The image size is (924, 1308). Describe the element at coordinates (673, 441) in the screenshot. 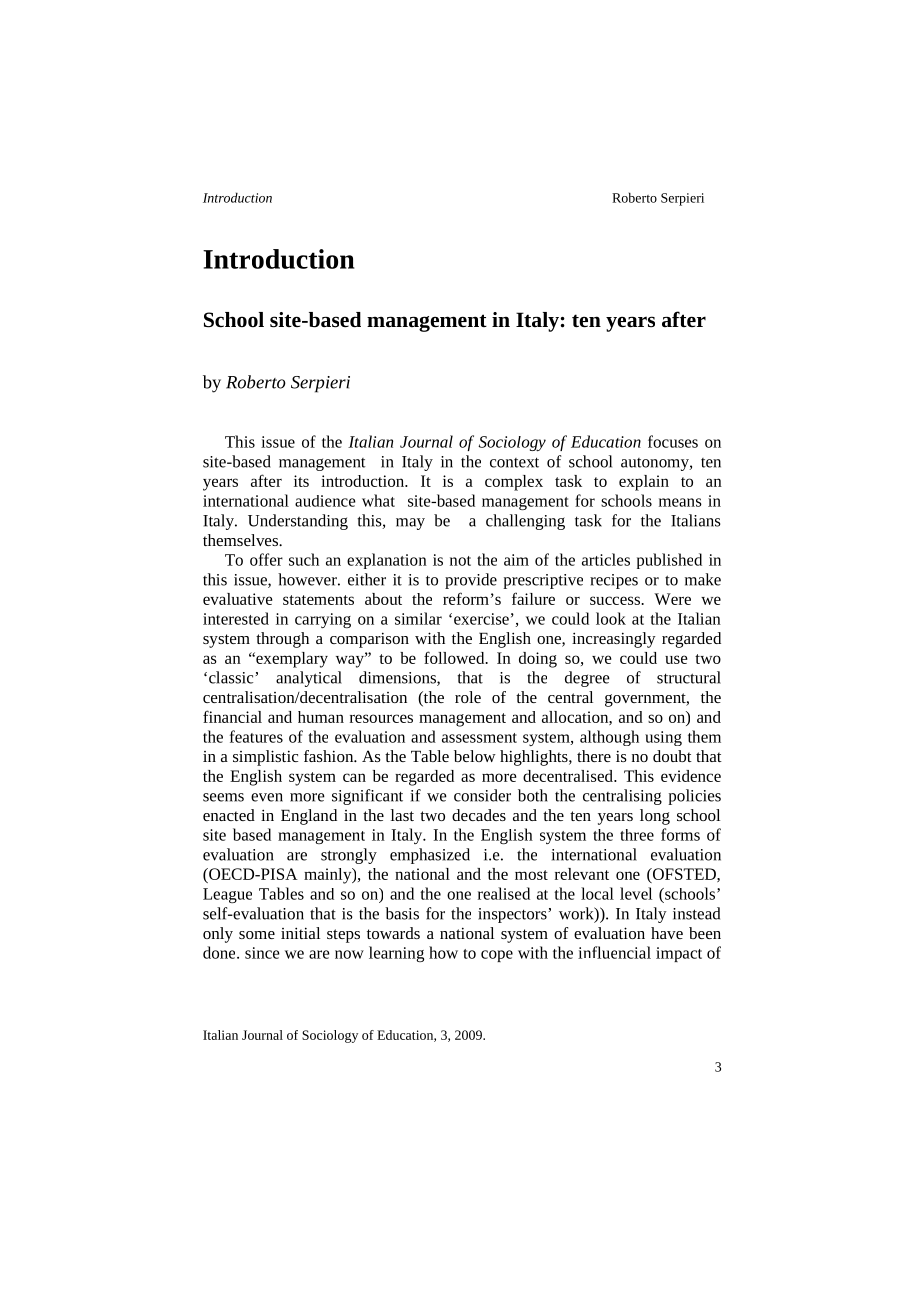

I see `focuses` at that location.
